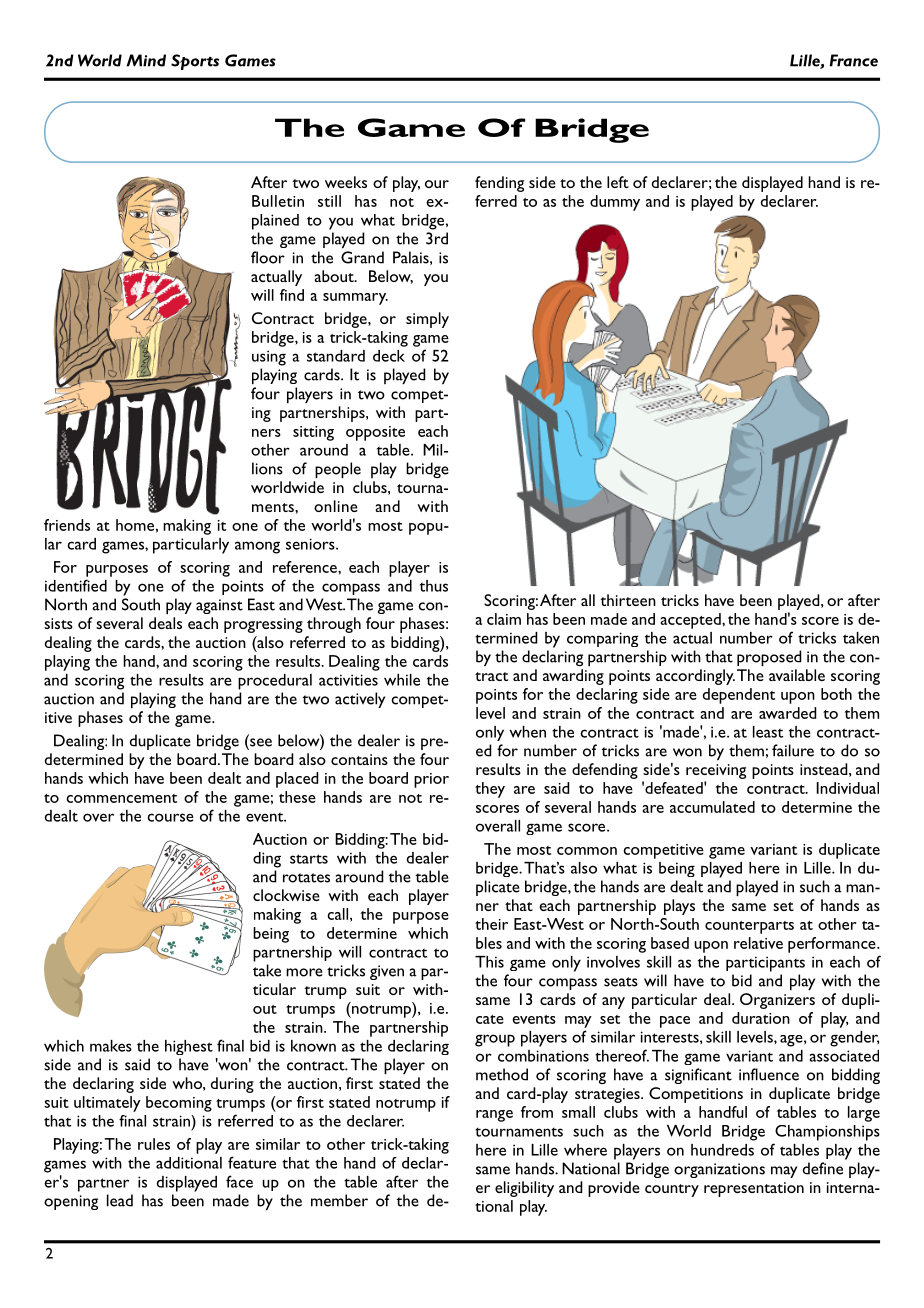  What do you see at coordinates (491, 924) in the image?
I see `their` at bounding box center [491, 924].
